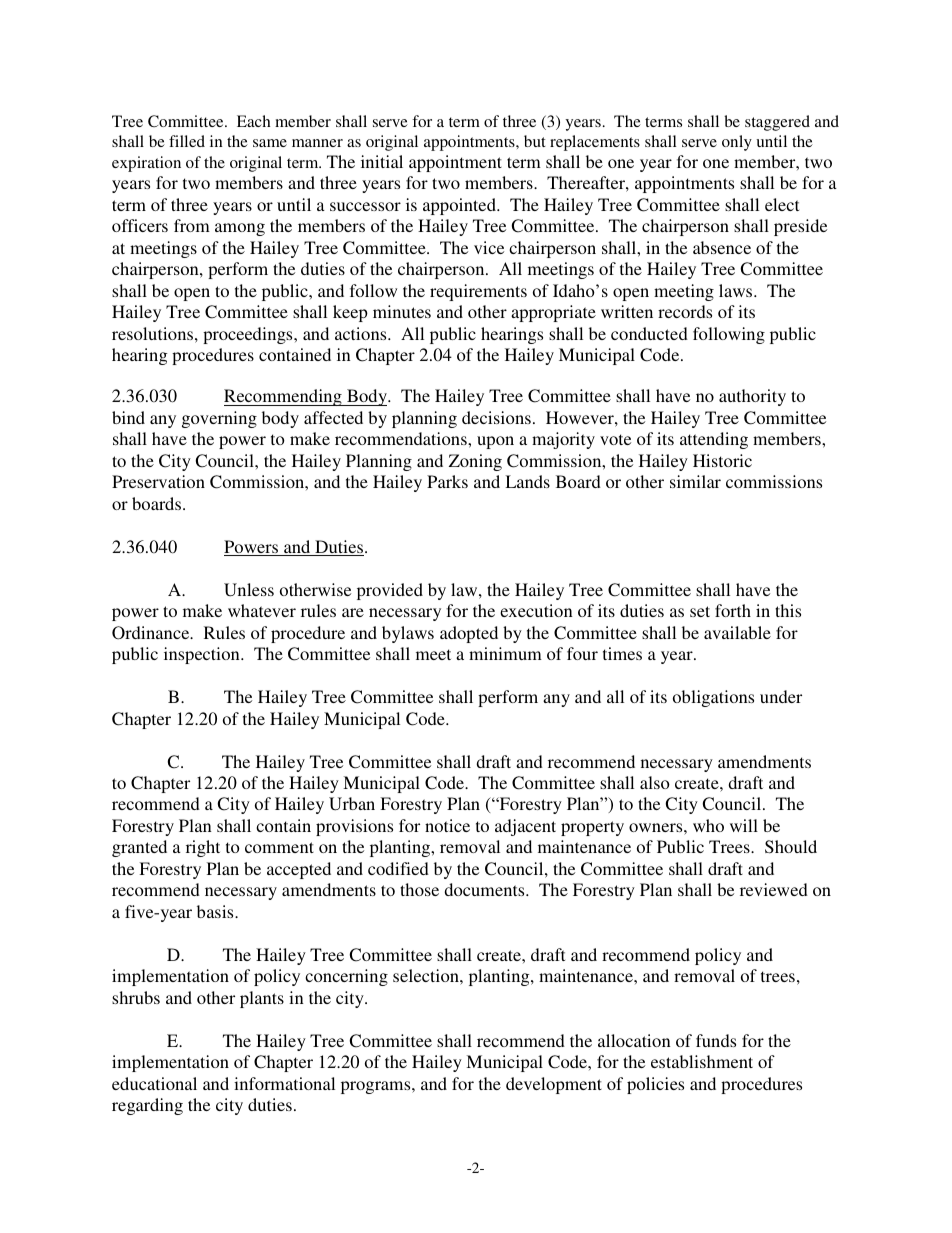 This screenshot has height=1233, width=952. Describe the element at coordinates (469, 634) in the screenshot. I see `adopted` at that location.
